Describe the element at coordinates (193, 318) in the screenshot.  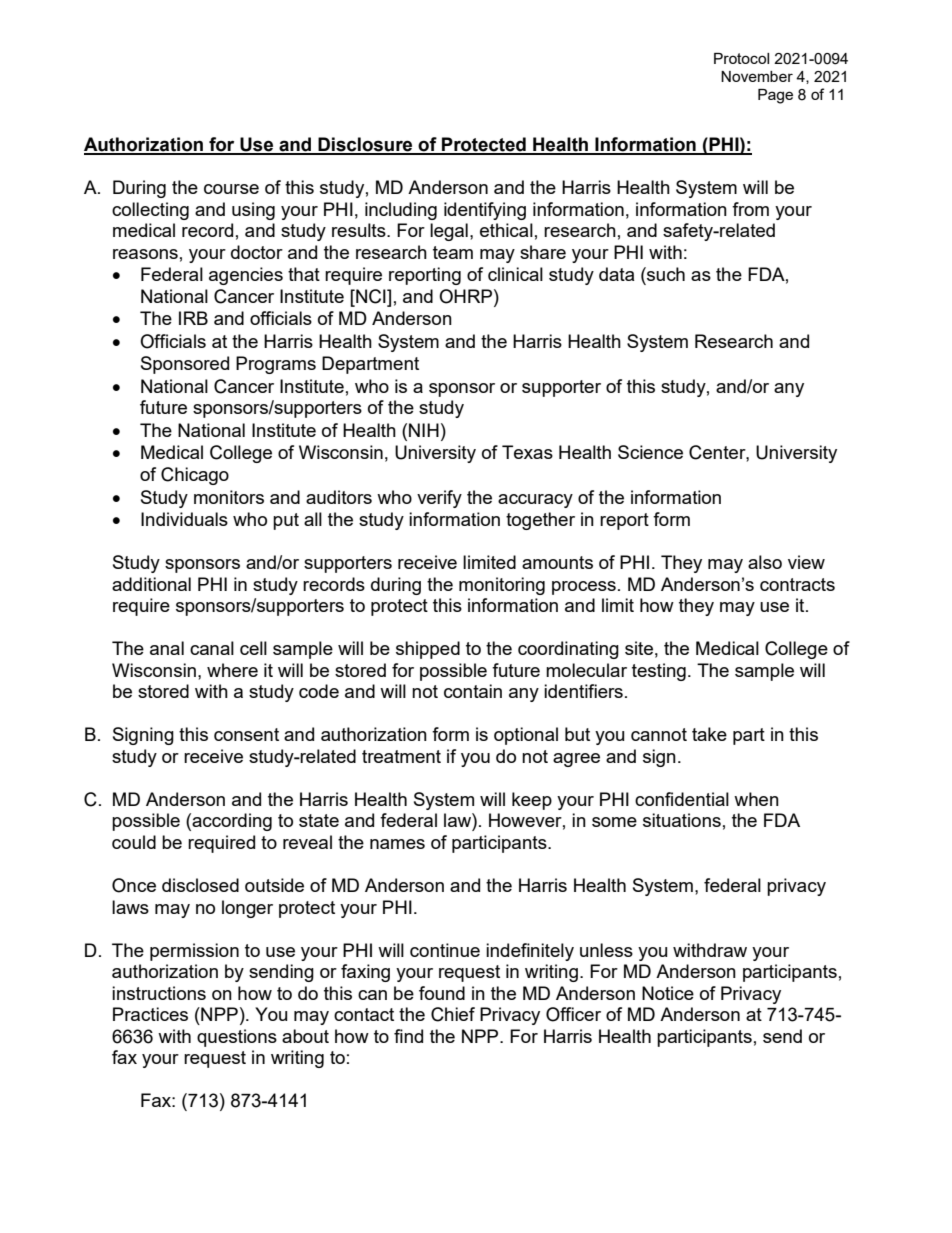
I see `IRB` at that location.
